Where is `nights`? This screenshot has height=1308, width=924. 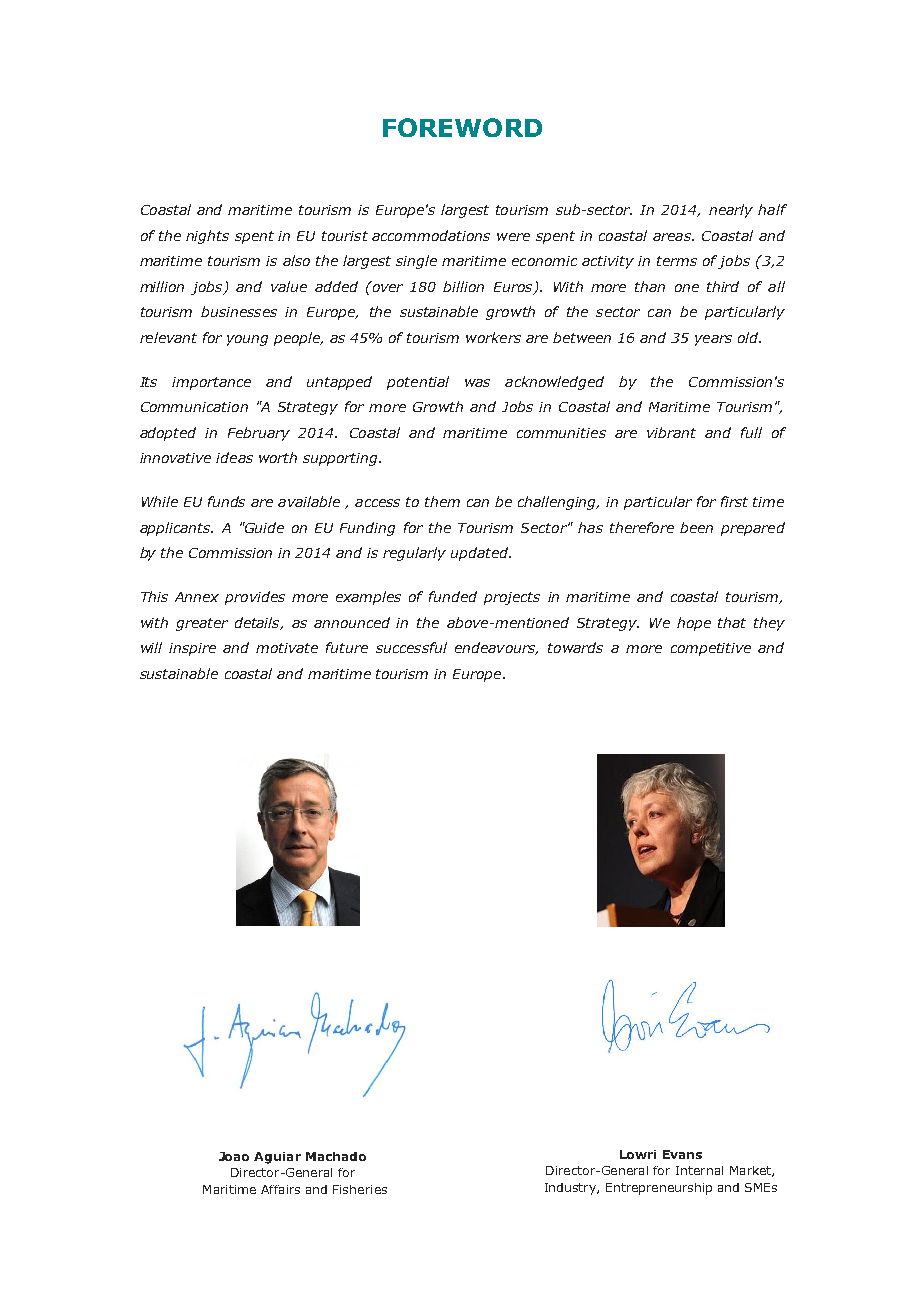 nights is located at coordinates (207, 237).
